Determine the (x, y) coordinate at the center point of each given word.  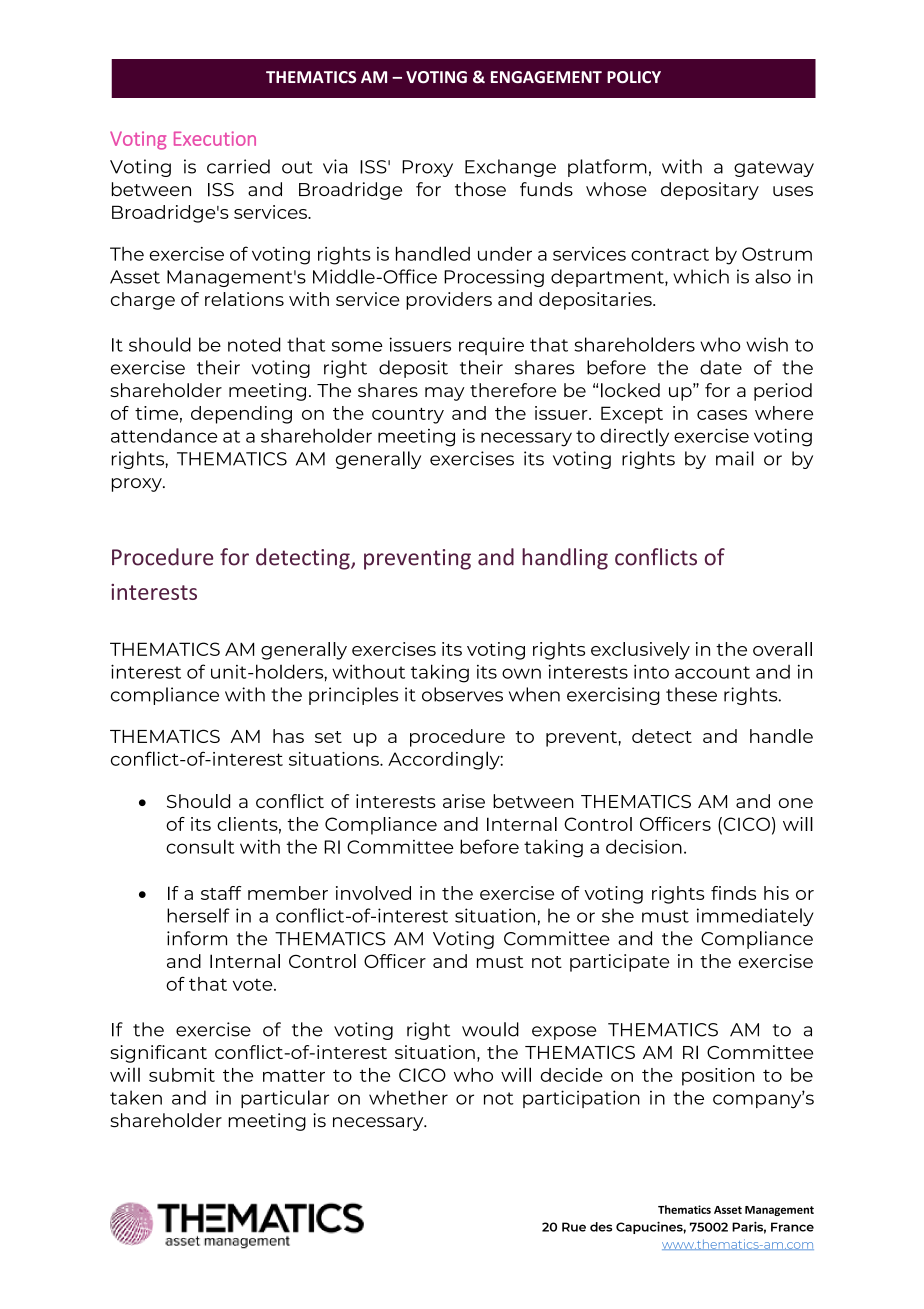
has (288, 736)
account (712, 672)
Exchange (510, 168)
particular (285, 1099)
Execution (215, 138)
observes (462, 694)
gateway (774, 169)
